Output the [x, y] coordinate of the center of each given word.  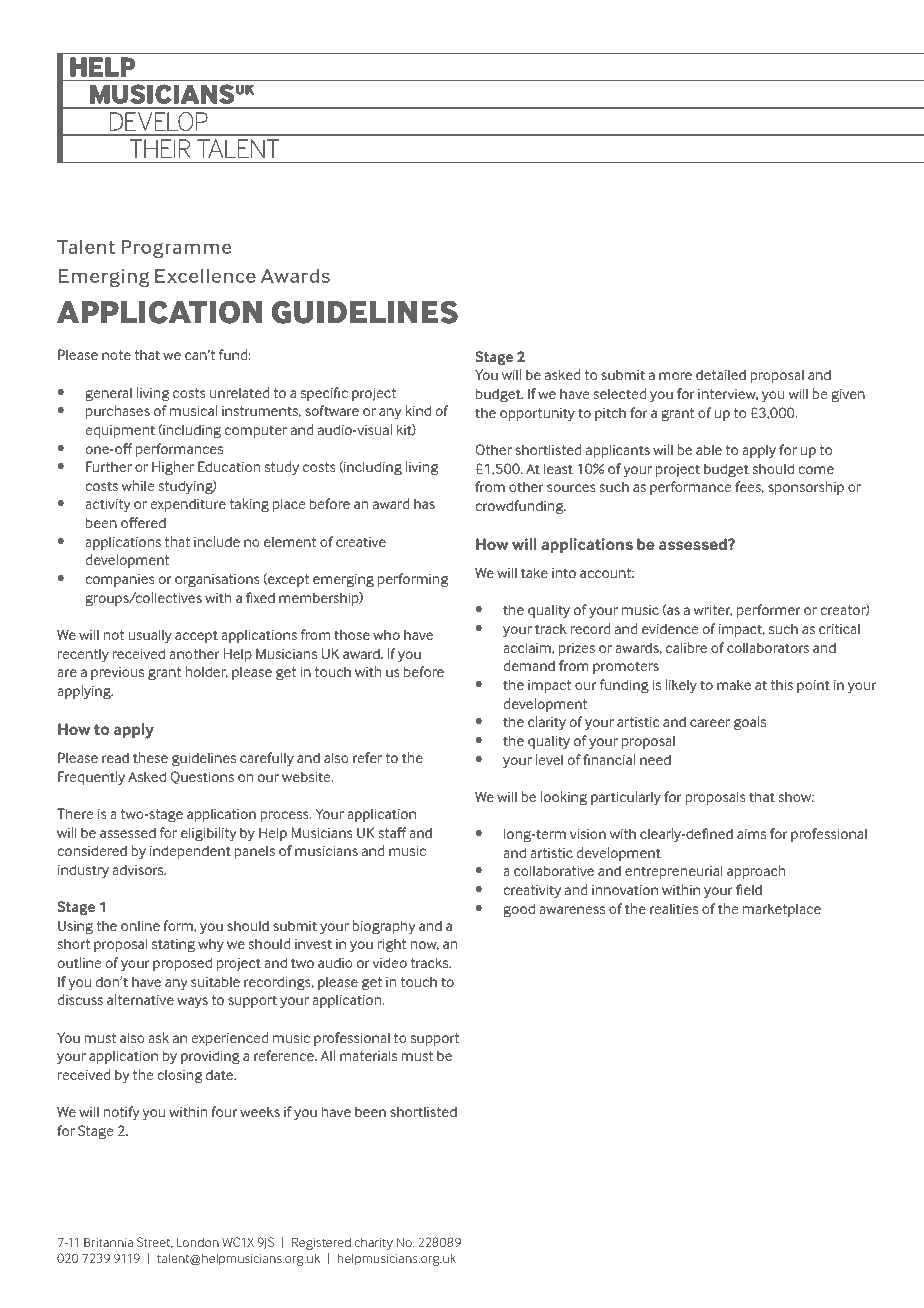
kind [418, 410]
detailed [721, 374]
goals [750, 723]
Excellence [205, 276]
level [549, 759]
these [150, 757]
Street [155, 1242]
